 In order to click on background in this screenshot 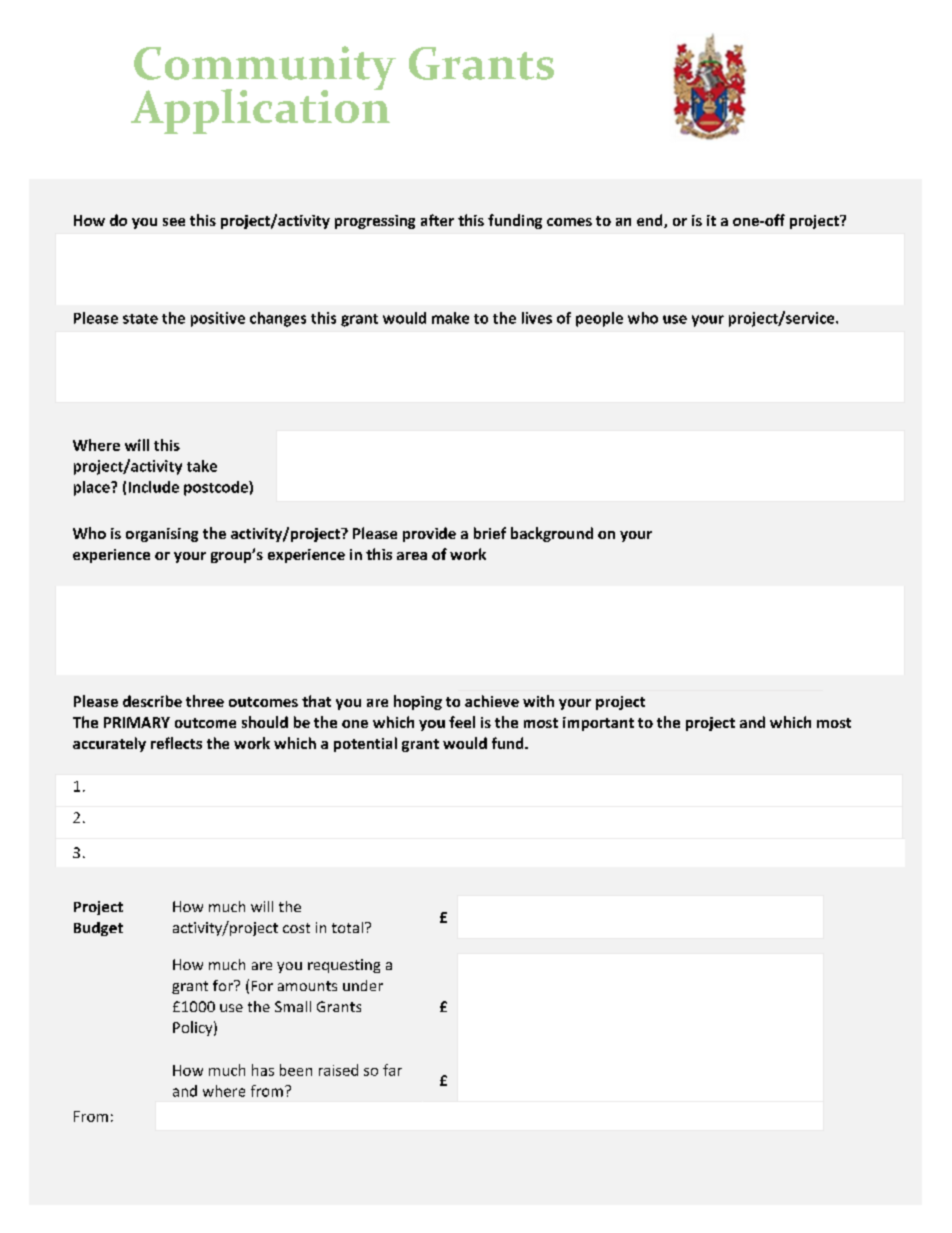, I will do `click(552, 534)`.
